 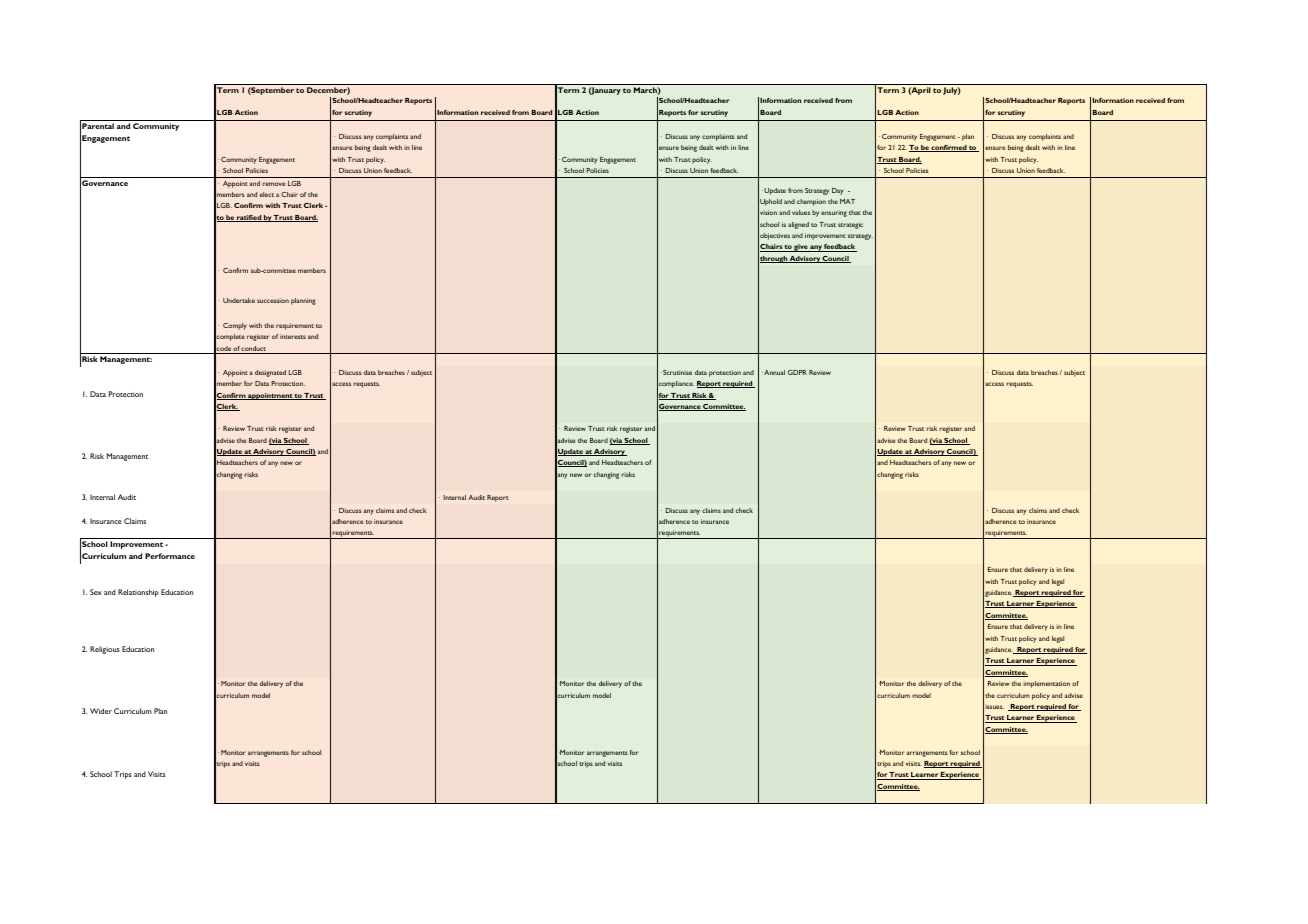 I want to click on designated, so click(x=270, y=373).
